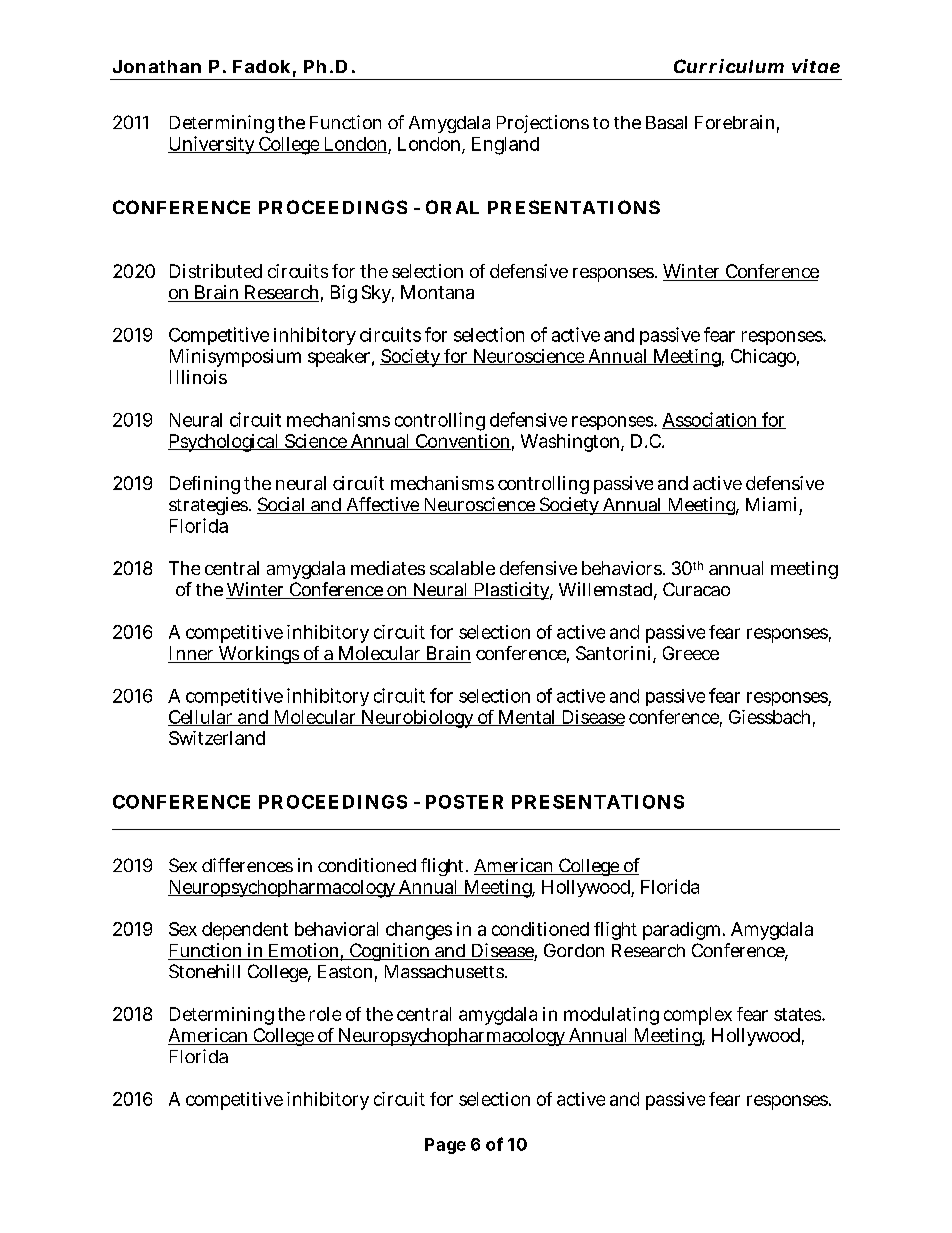 The width and height of the screenshot is (952, 1233). What do you see at coordinates (691, 653) in the screenshot?
I see `Greece` at bounding box center [691, 653].
